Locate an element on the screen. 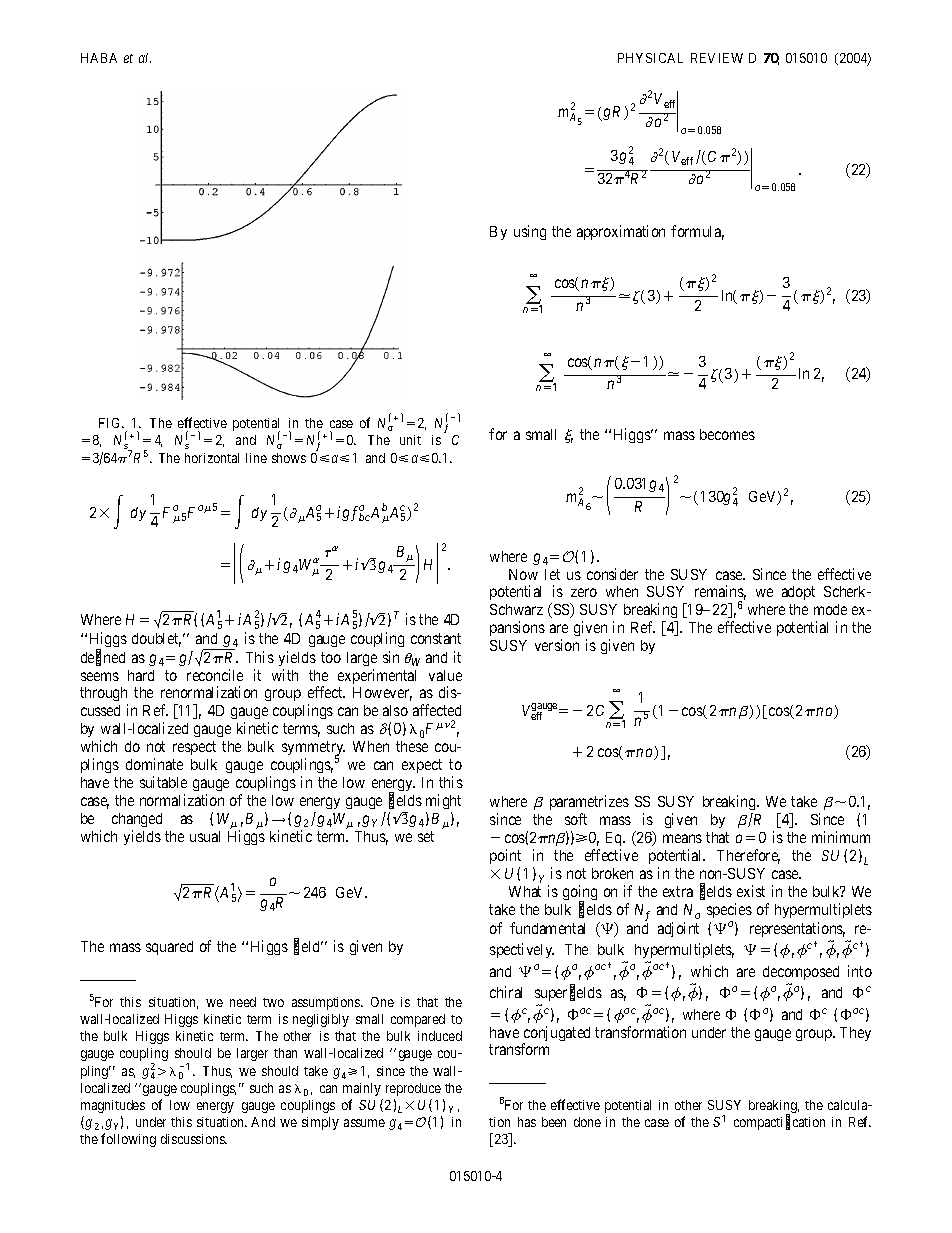 The image size is (952, 1233). usual is located at coordinates (205, 836).
